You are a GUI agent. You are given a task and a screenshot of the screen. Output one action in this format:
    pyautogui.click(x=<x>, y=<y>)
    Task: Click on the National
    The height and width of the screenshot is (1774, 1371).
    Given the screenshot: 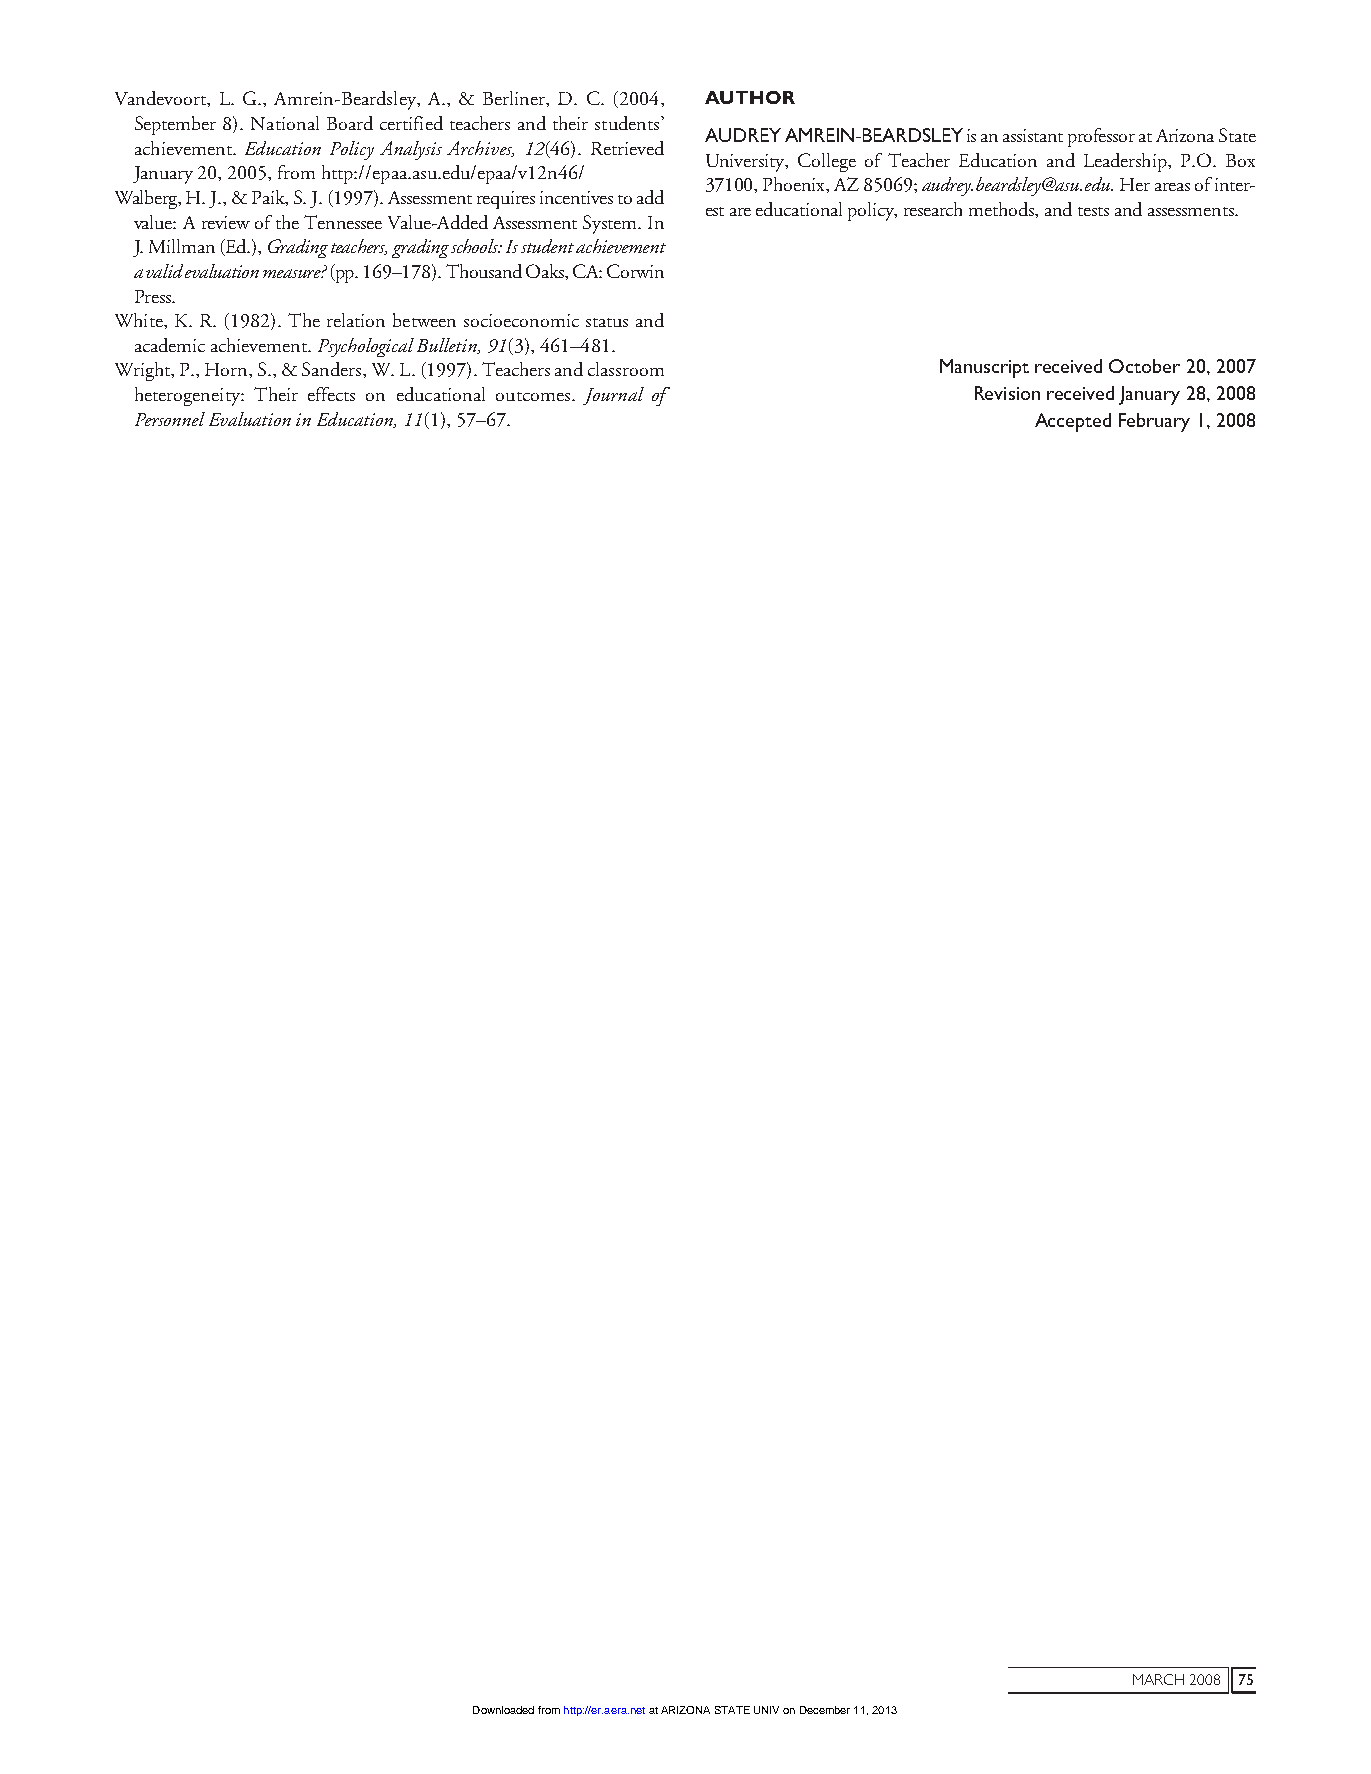 What is the action you would take?
    pyautogui.click(x=285, y=123)
